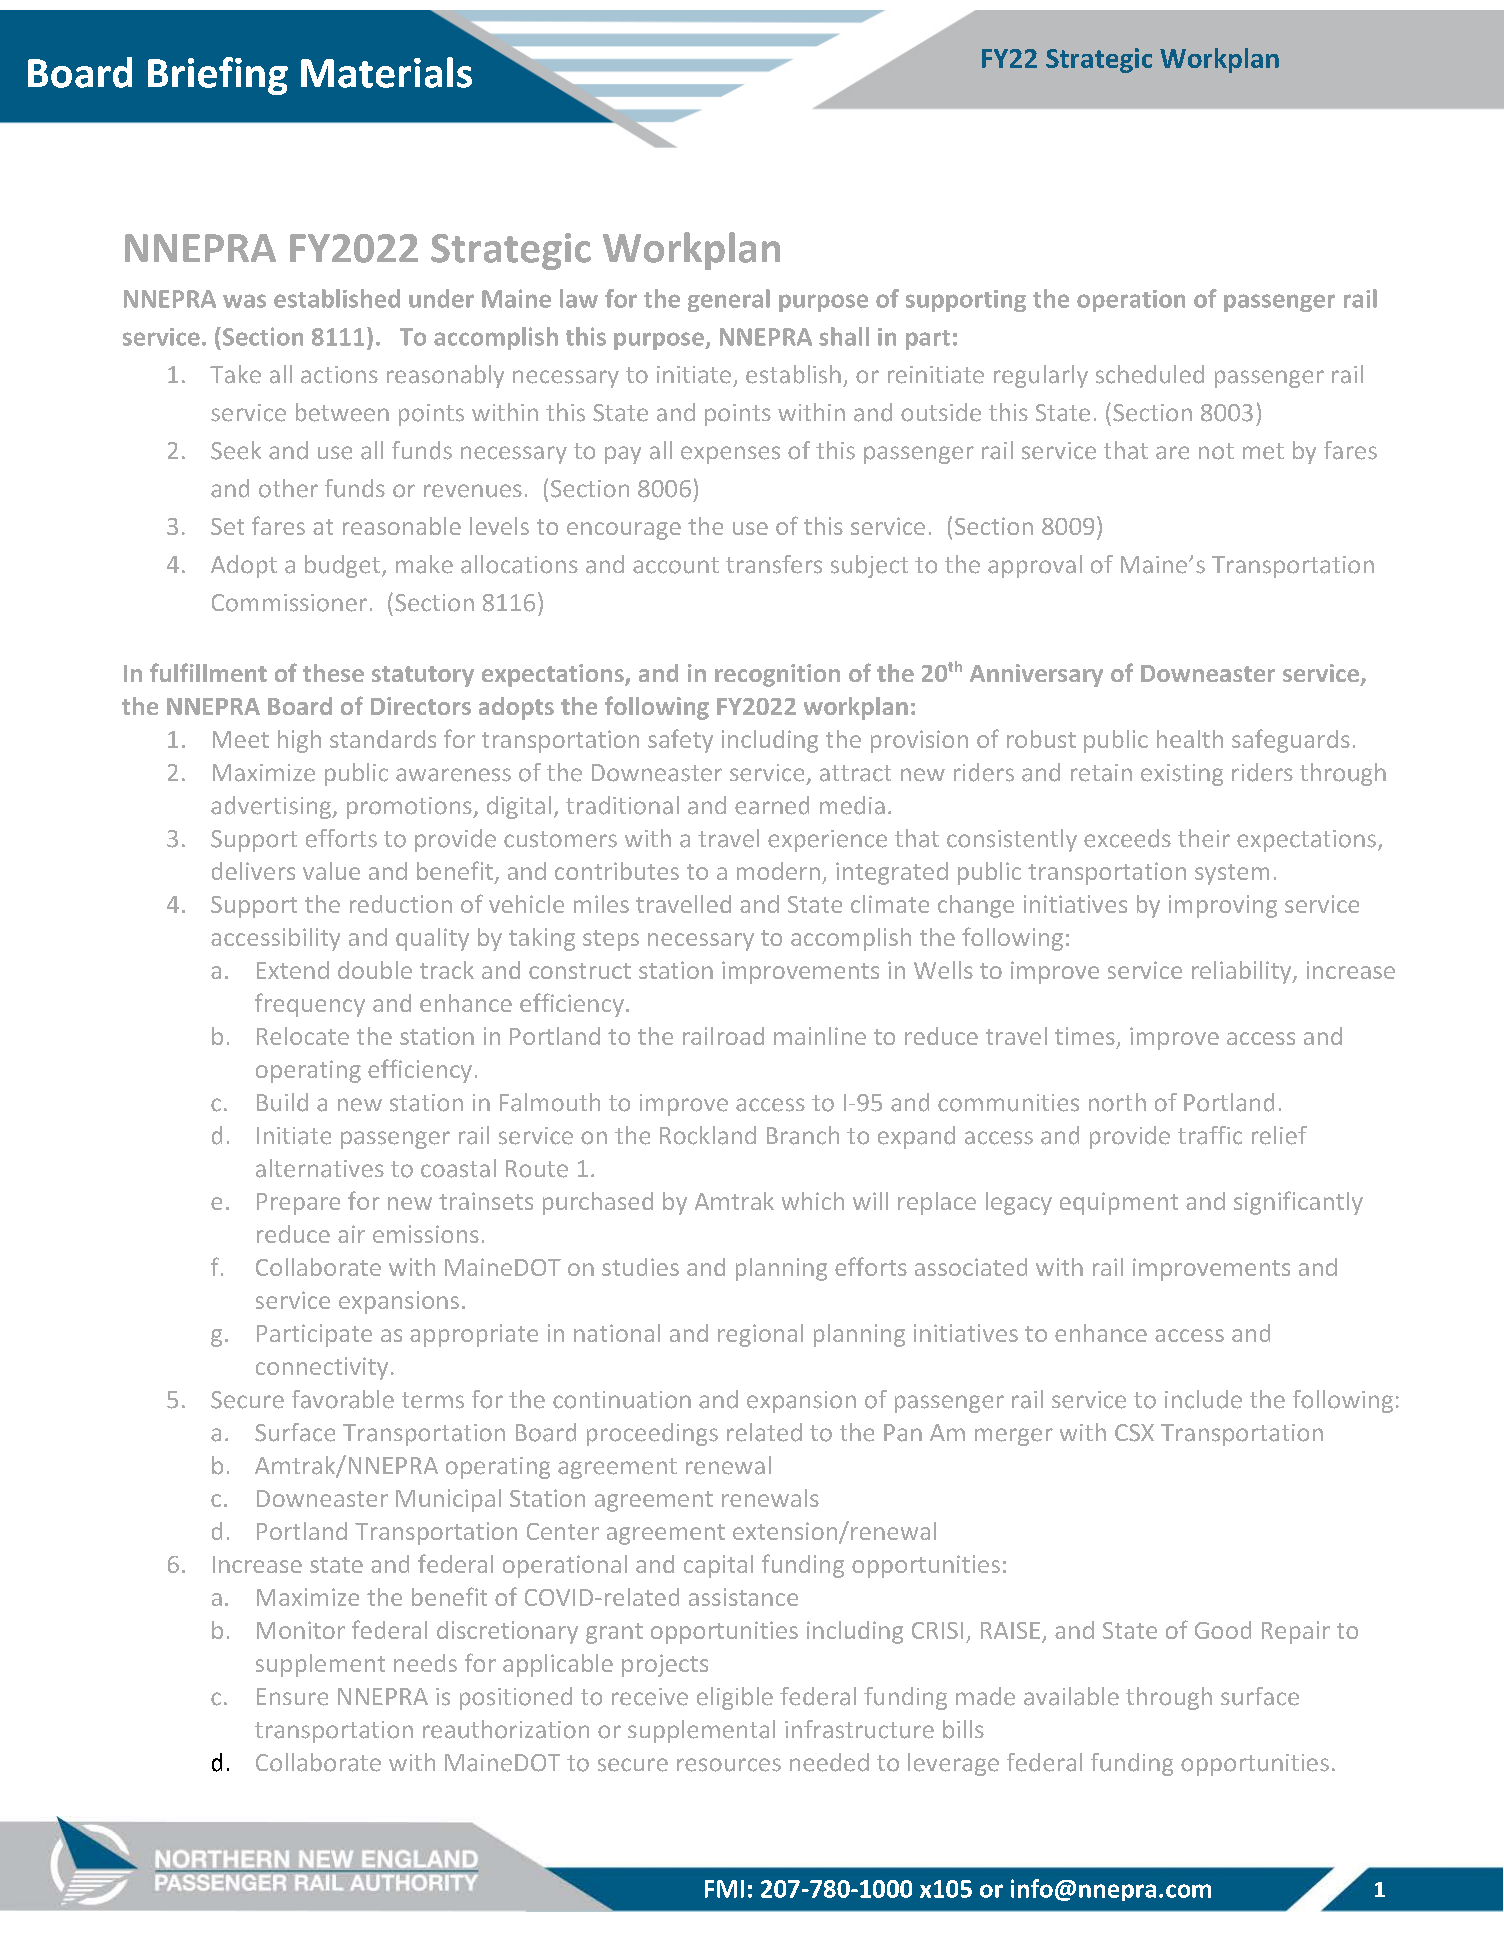  I want to click on include, so click(1203, 1399).
